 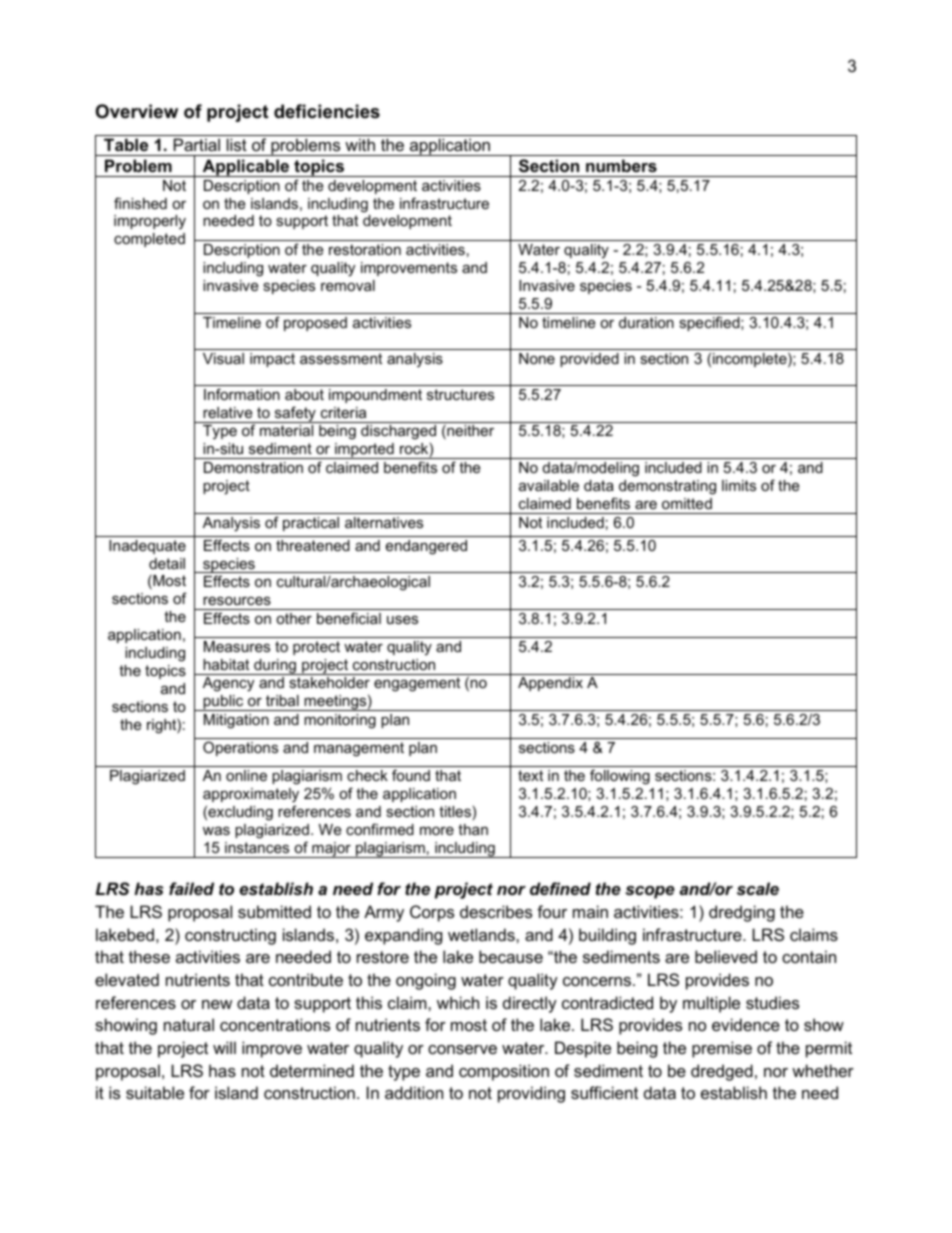 What do you see at coordinates (237, 600) in the screenshot?
I see `resources` at bounding box center [237, 600].
